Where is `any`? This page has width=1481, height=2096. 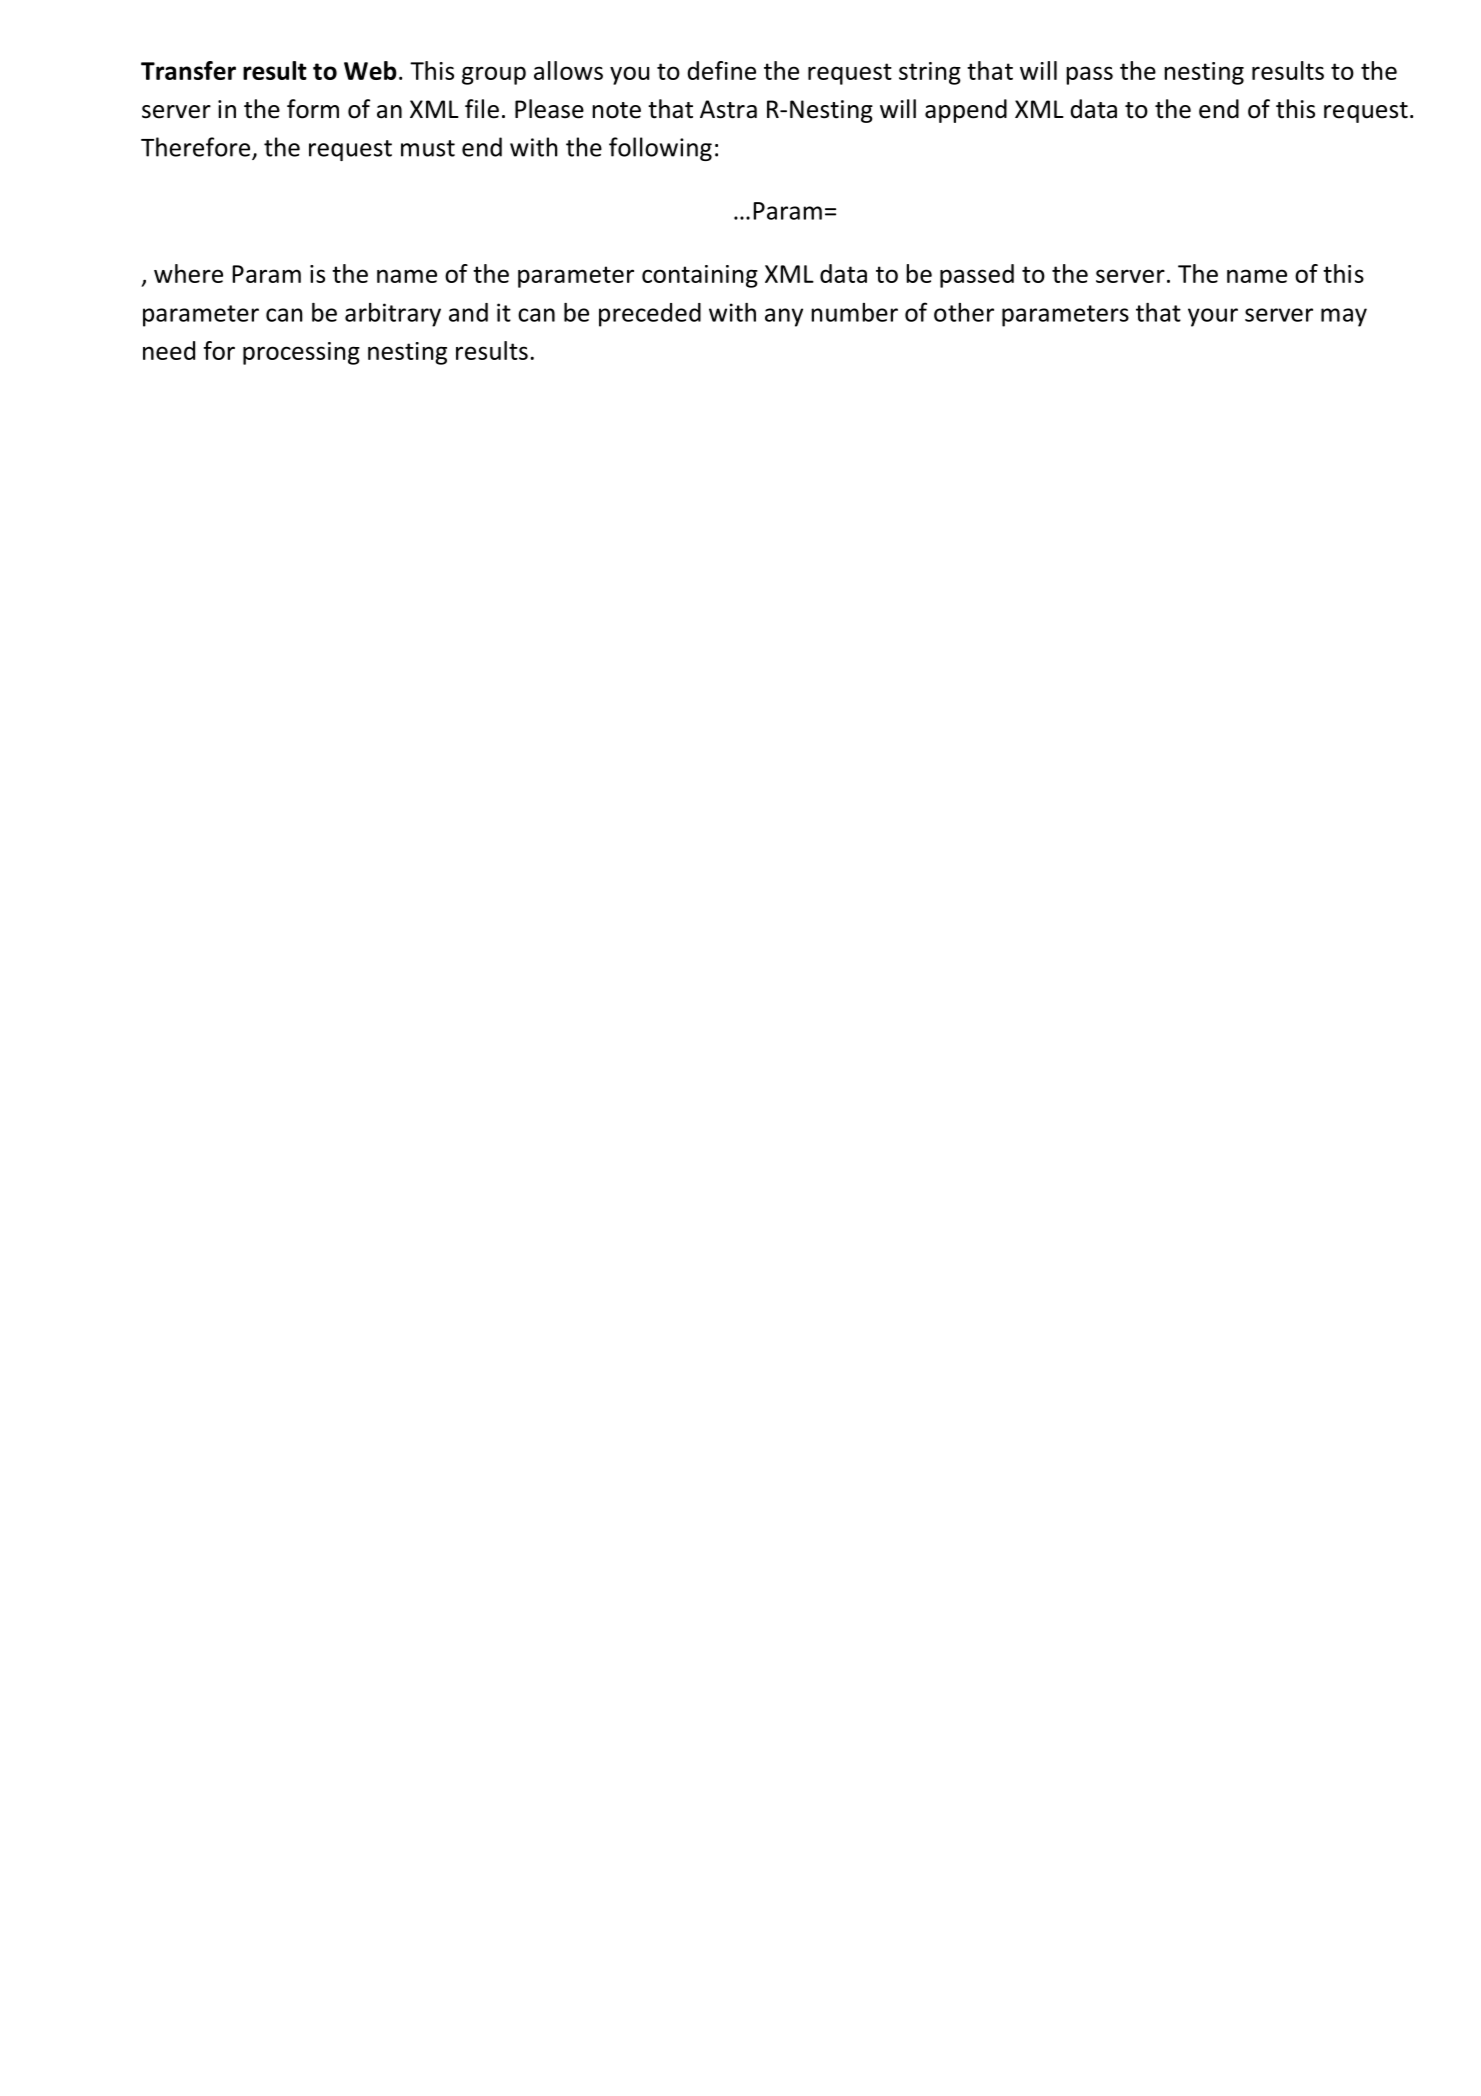
any is located at coordinates (784, 317).
